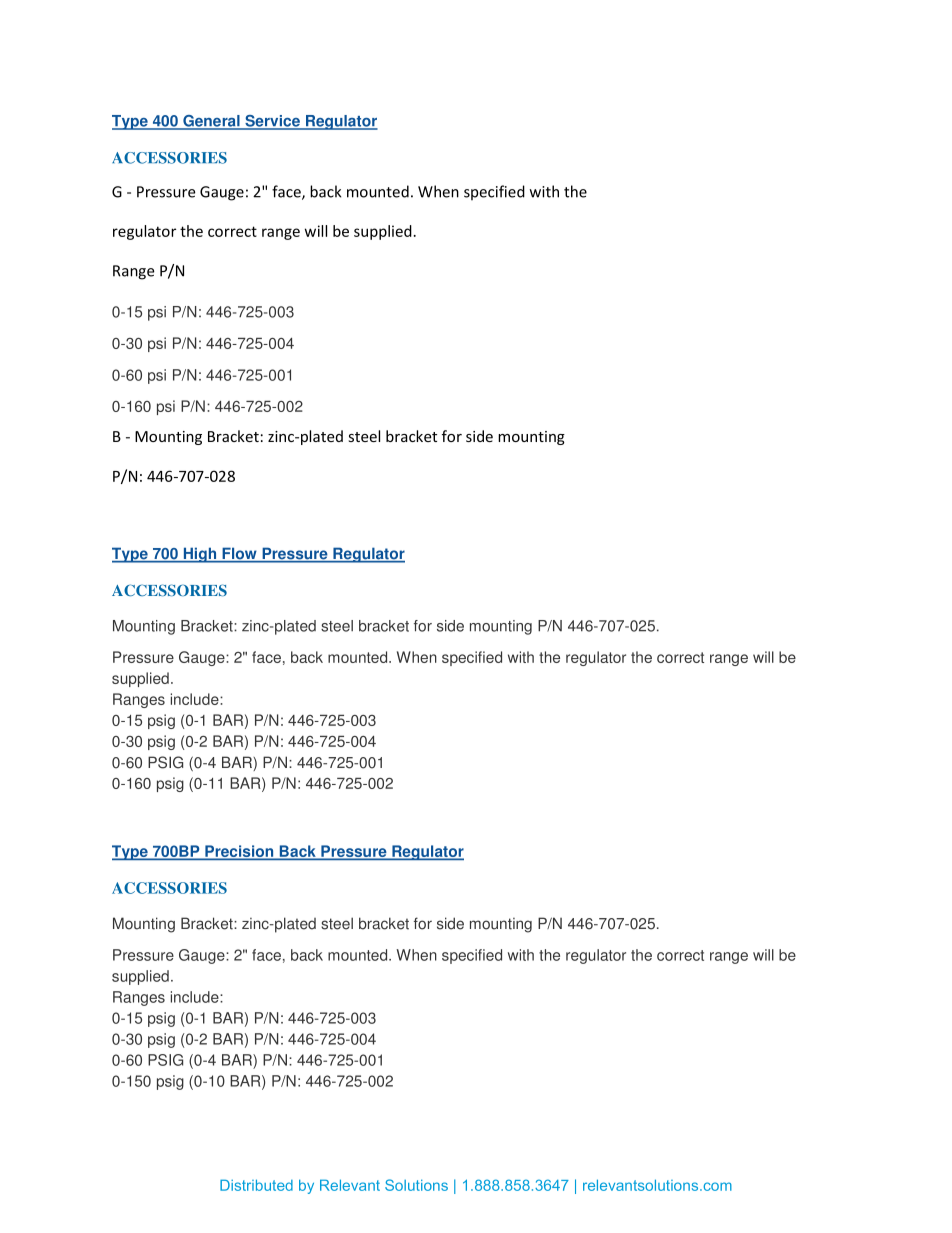  Describe the element at coordinates (239, 852) in the screenshot. I see `Precision` at that location.
